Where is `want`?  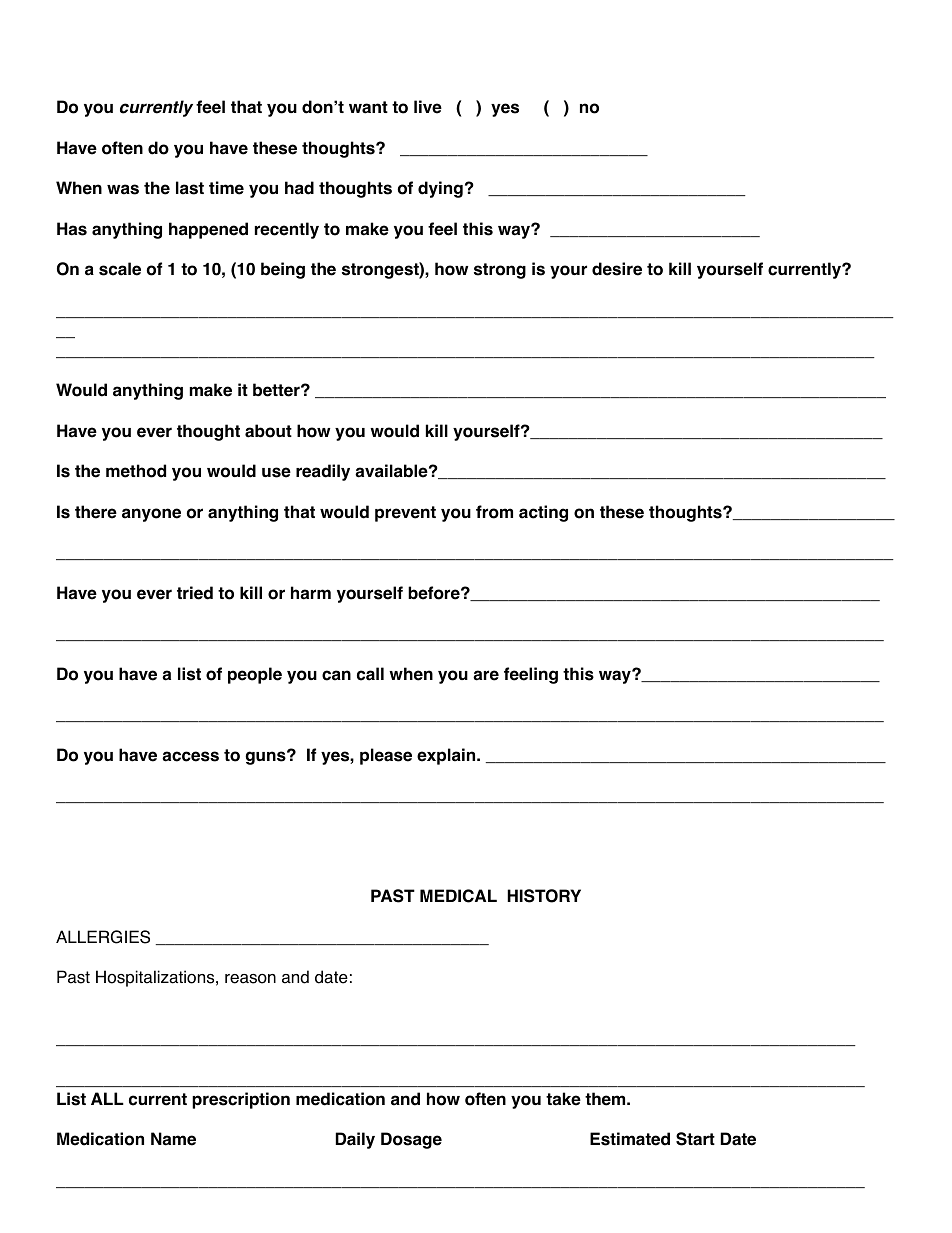 want is located at coordinates (368, 107).
